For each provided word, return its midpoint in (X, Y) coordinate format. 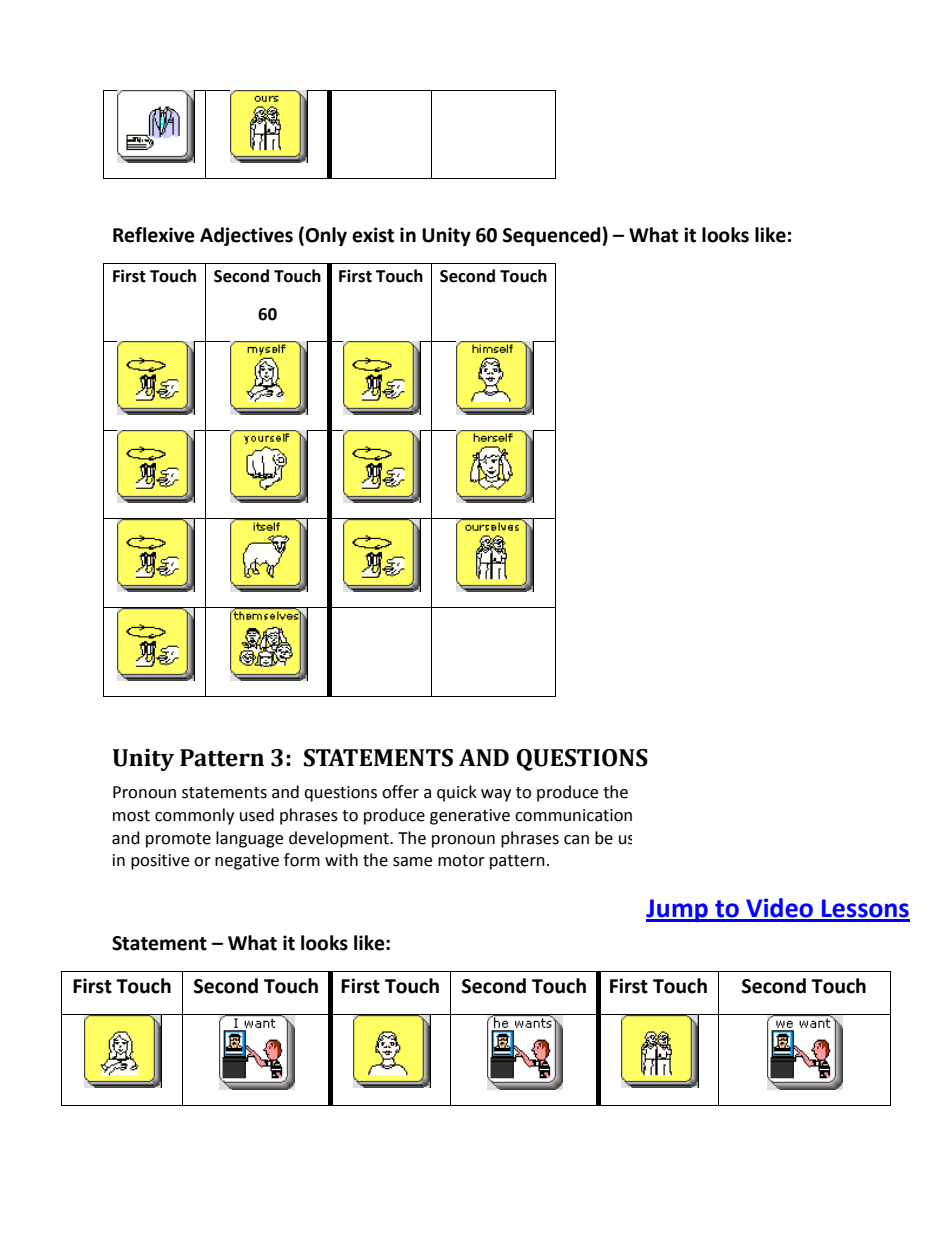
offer (400, 792)
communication (573, 815)
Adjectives (246, 236)
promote (178, 840)
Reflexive (154, 235)
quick (457, 793)
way (496, 795)
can (576, 840)
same (412, 862)
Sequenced (553, 236)
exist (373, 235)
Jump (678, 910)
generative (470, 817)
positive (160, 862)
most (131, 816)
